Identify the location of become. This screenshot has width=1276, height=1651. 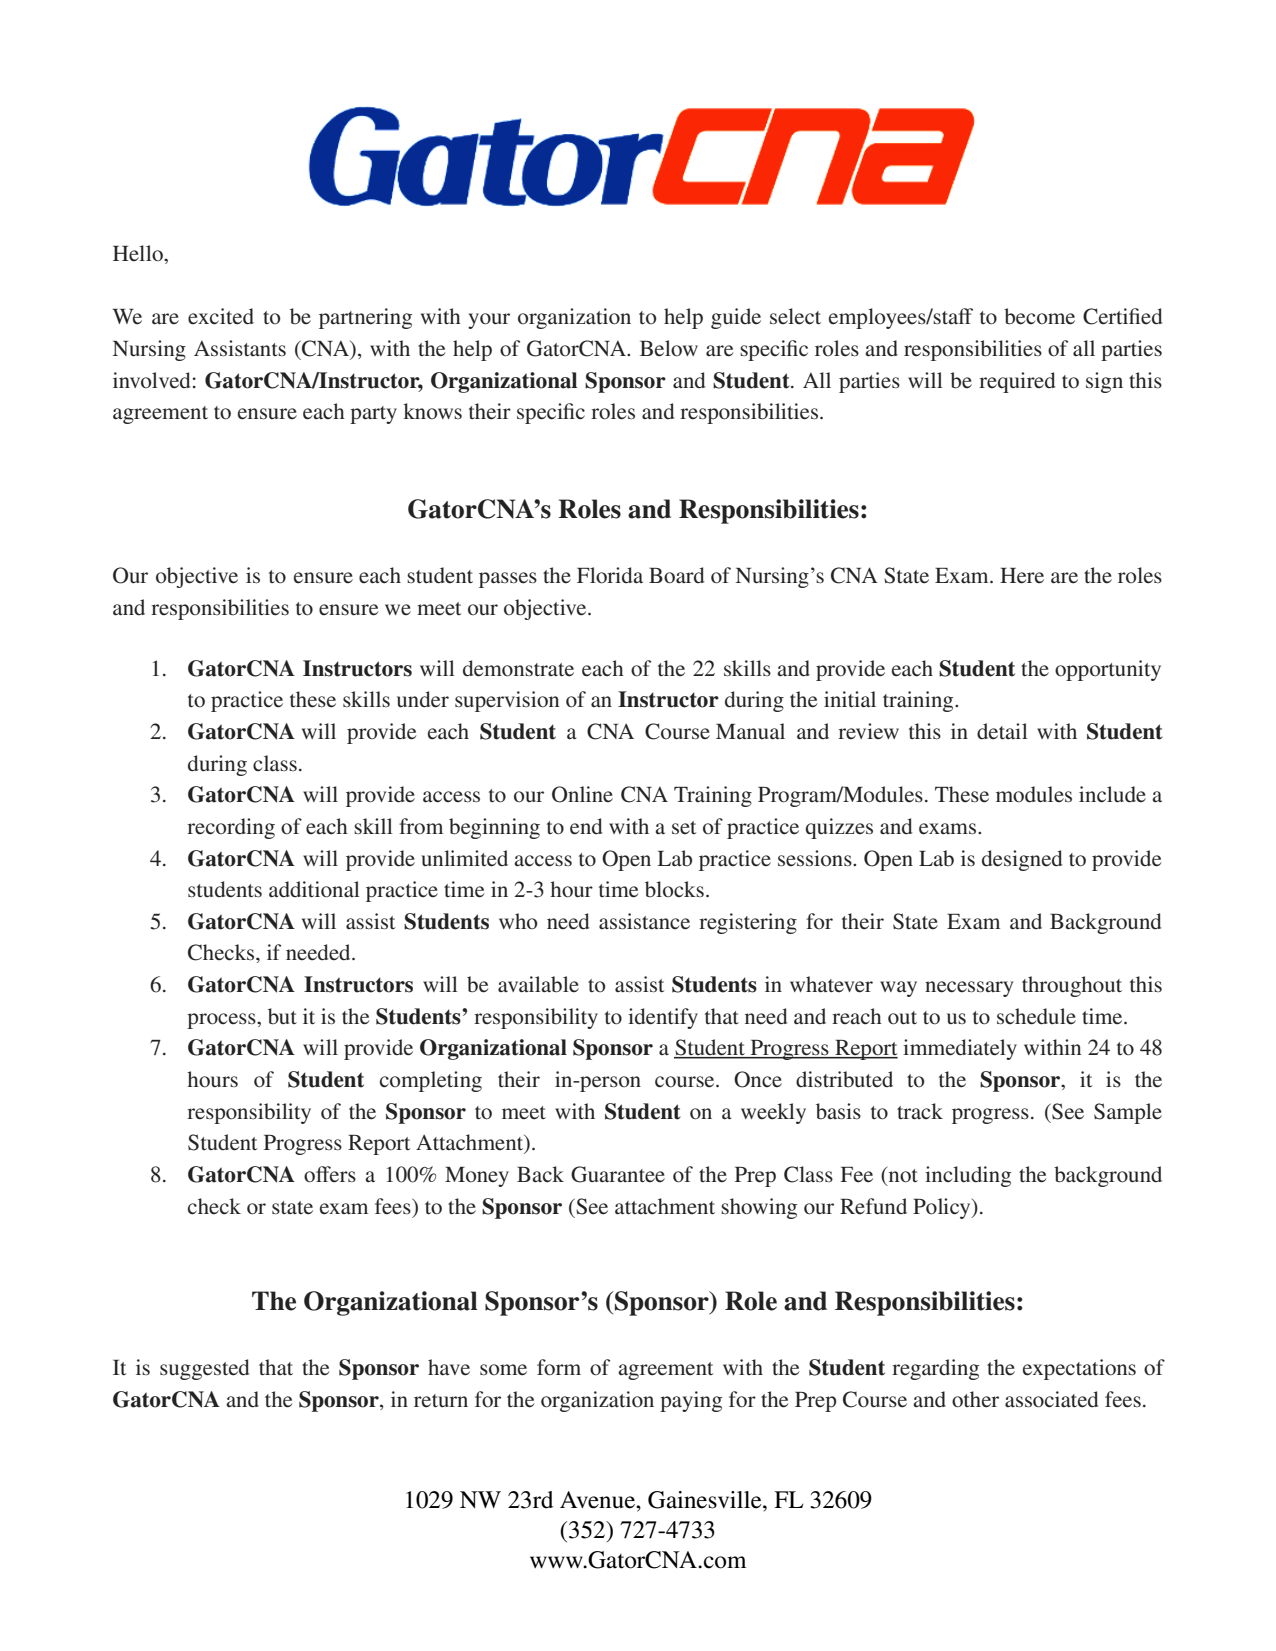
(1039, 316).
